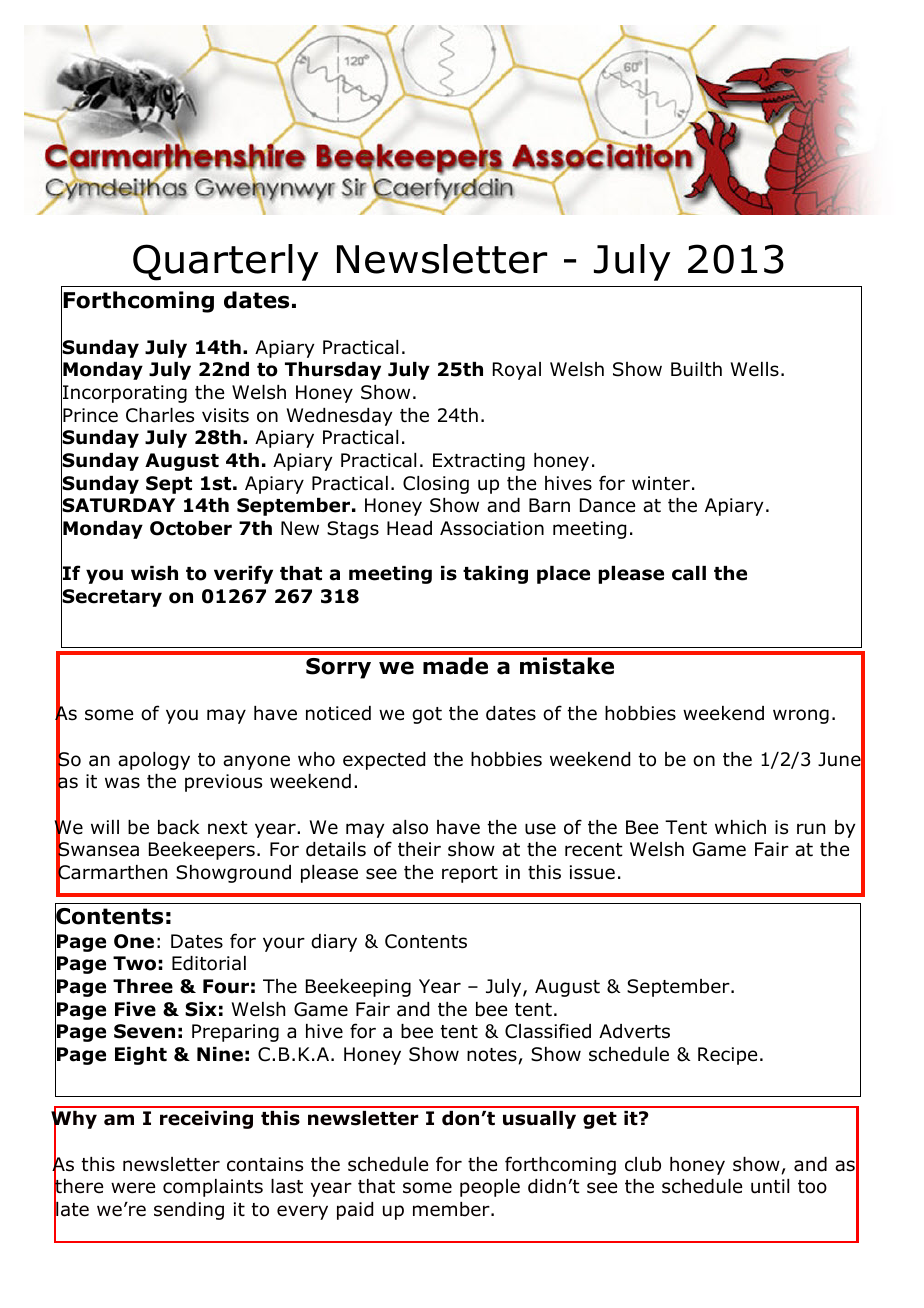 This document has height=1308, width=924. What do you see at coordinates (133, 1188) in the document?
I see `were` at bounding box center [133, 1188].
